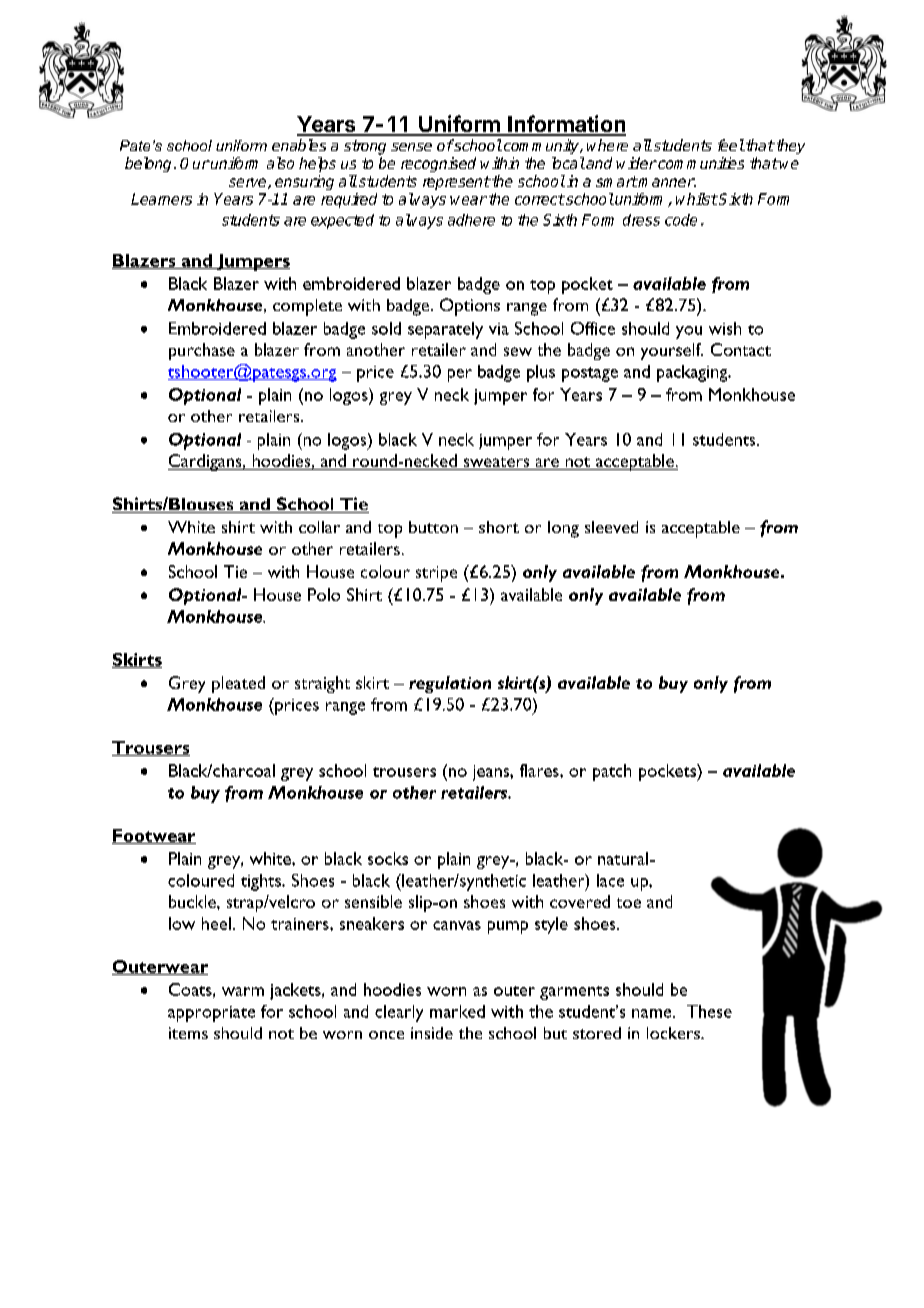  I want to click on marked, so click(457, 1011).
